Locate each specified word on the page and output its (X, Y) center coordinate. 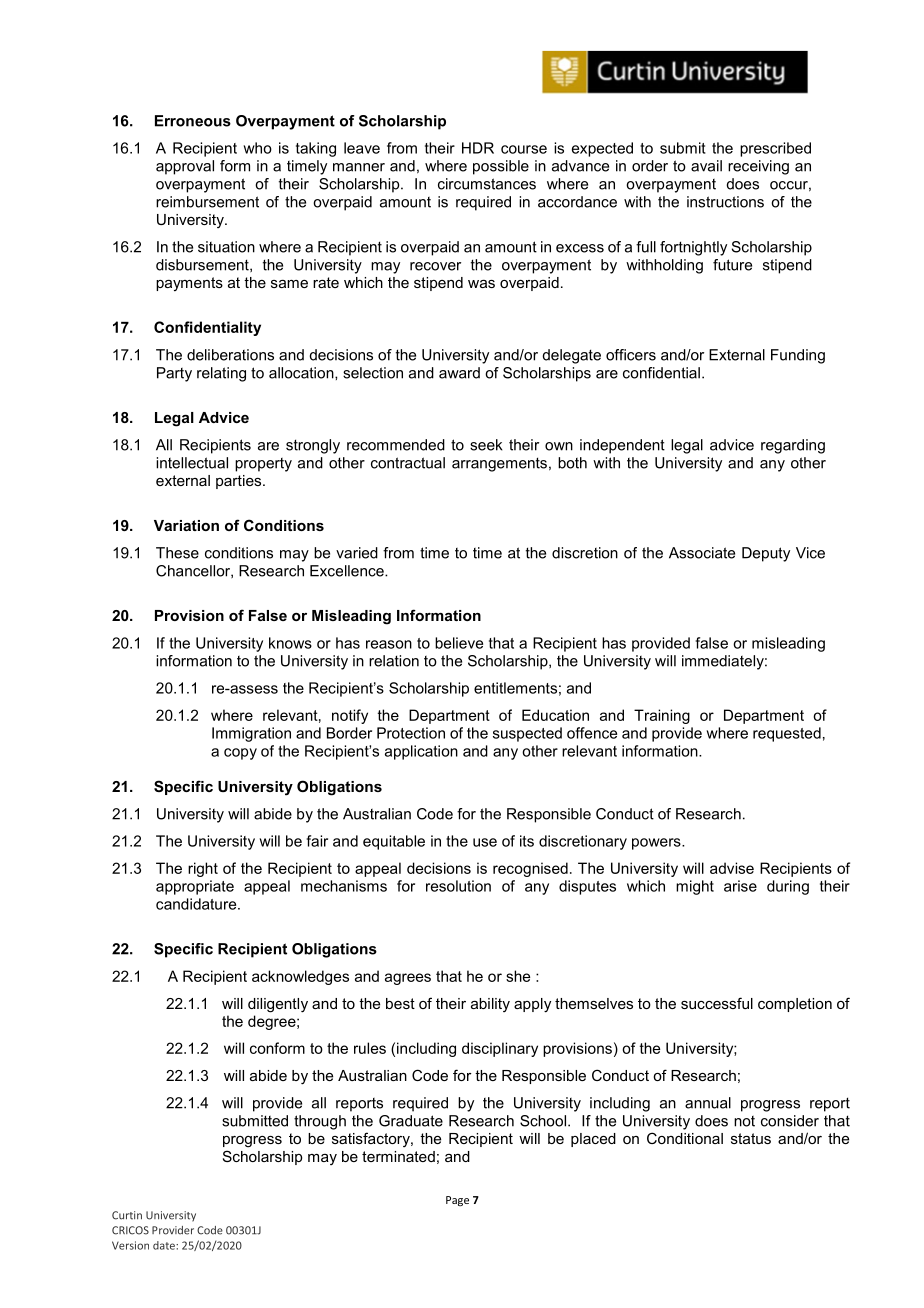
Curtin (127, 1215)
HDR (478, 148)
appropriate (195, 887)
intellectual (192, 463)
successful (717, 1003)
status (751, 1138)
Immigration (251, 734)
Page (457, 1201)
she (518, 976)
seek (486, 445)
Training (662, 716)
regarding (793, 446)
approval (185, 167)
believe (459, 643)
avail (706, 166)
